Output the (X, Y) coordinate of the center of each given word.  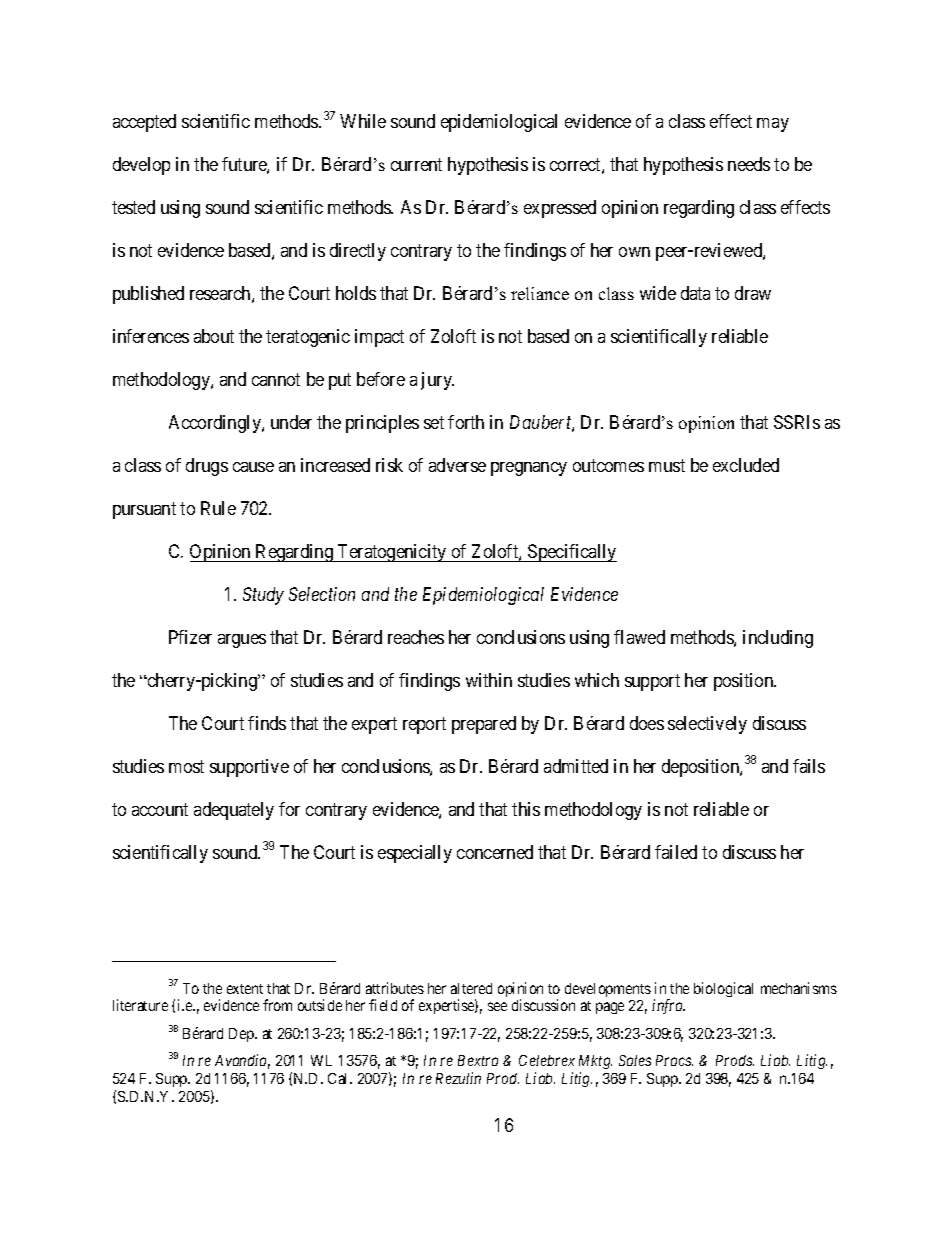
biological (723, 989)
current (416, 165)
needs (749, 164)
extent (245, 989)
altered (471, 988)
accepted (144, 123)
